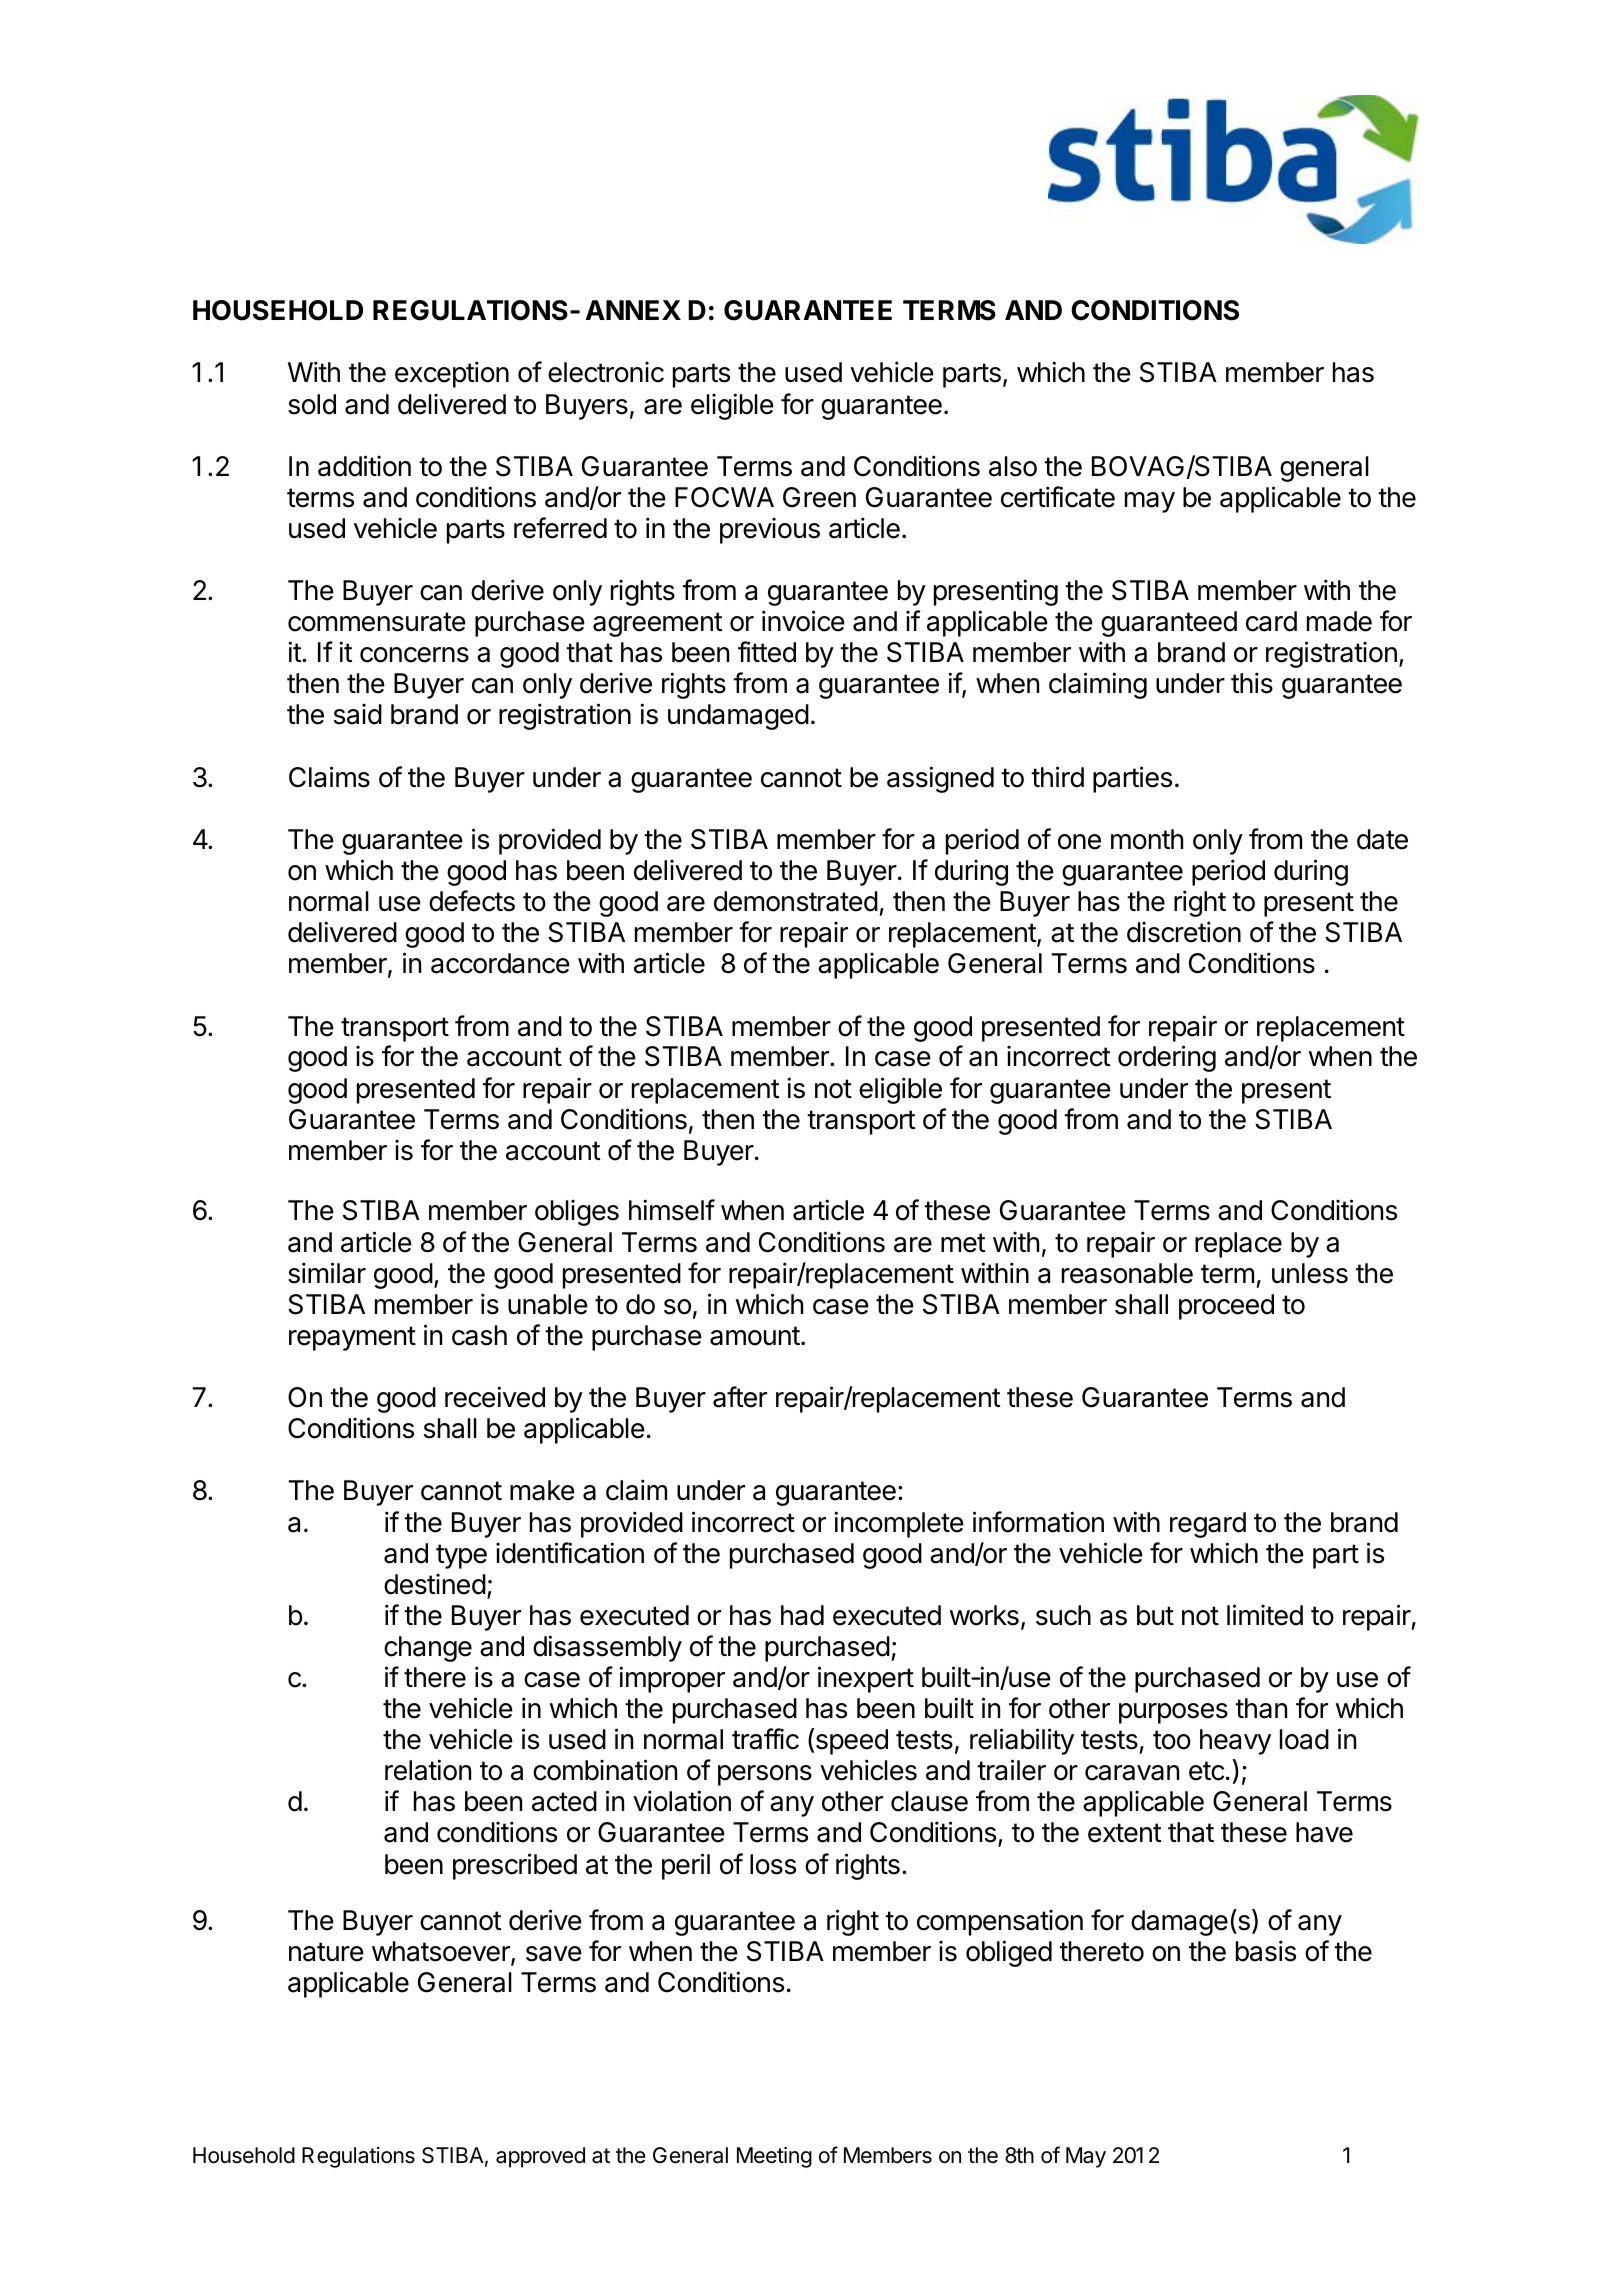 The width and height of the page is (1610, 2277). Describe the element at coordinates (1261, 1708) in the page. I see `than` at that location.
